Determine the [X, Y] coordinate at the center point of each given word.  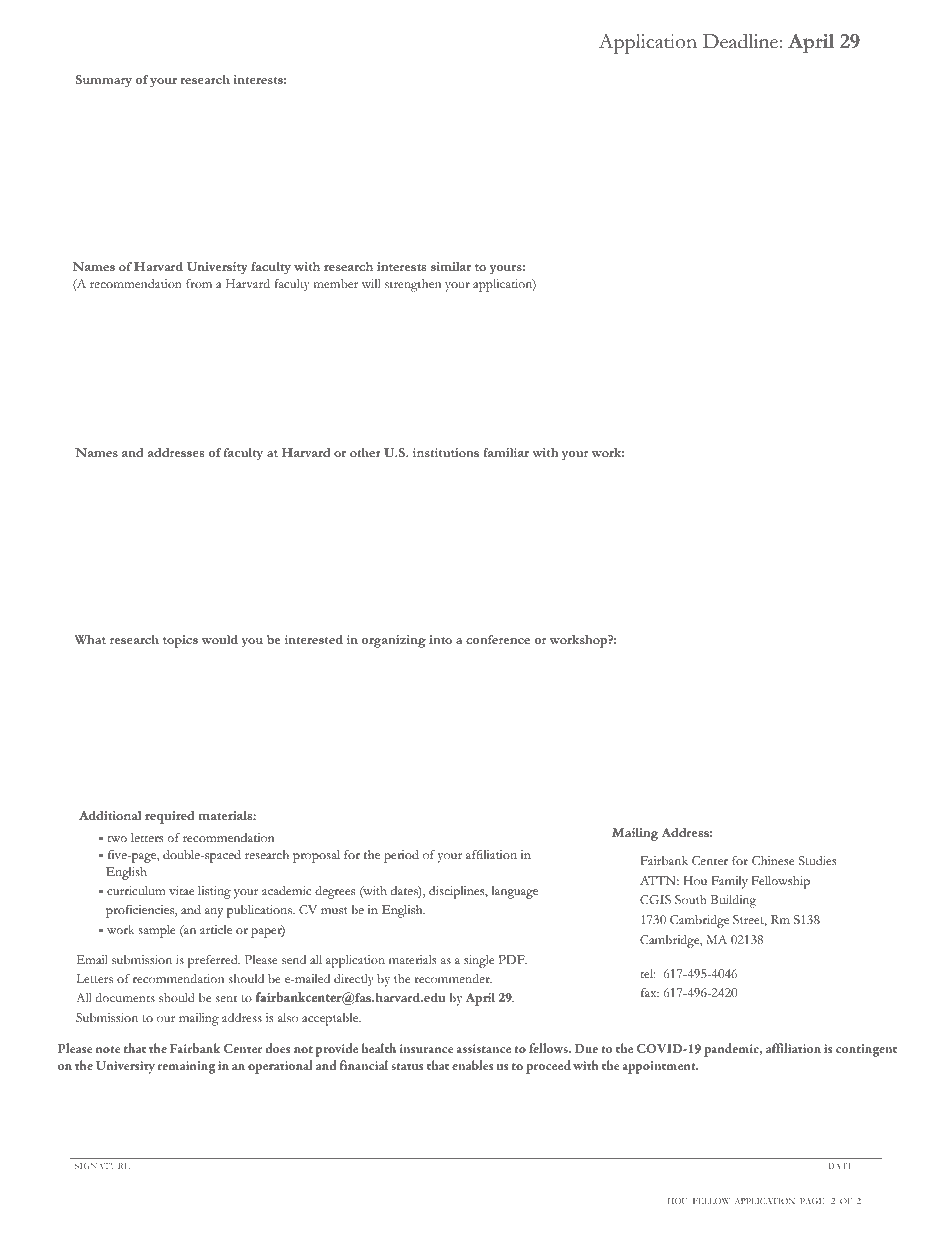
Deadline [740, 41]
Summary [104, 81]
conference [498, 639]
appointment [660, 1067]
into [440, 639]
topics [180, 641]
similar [451, 266]
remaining [186, 1067]
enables [473, 1065]
